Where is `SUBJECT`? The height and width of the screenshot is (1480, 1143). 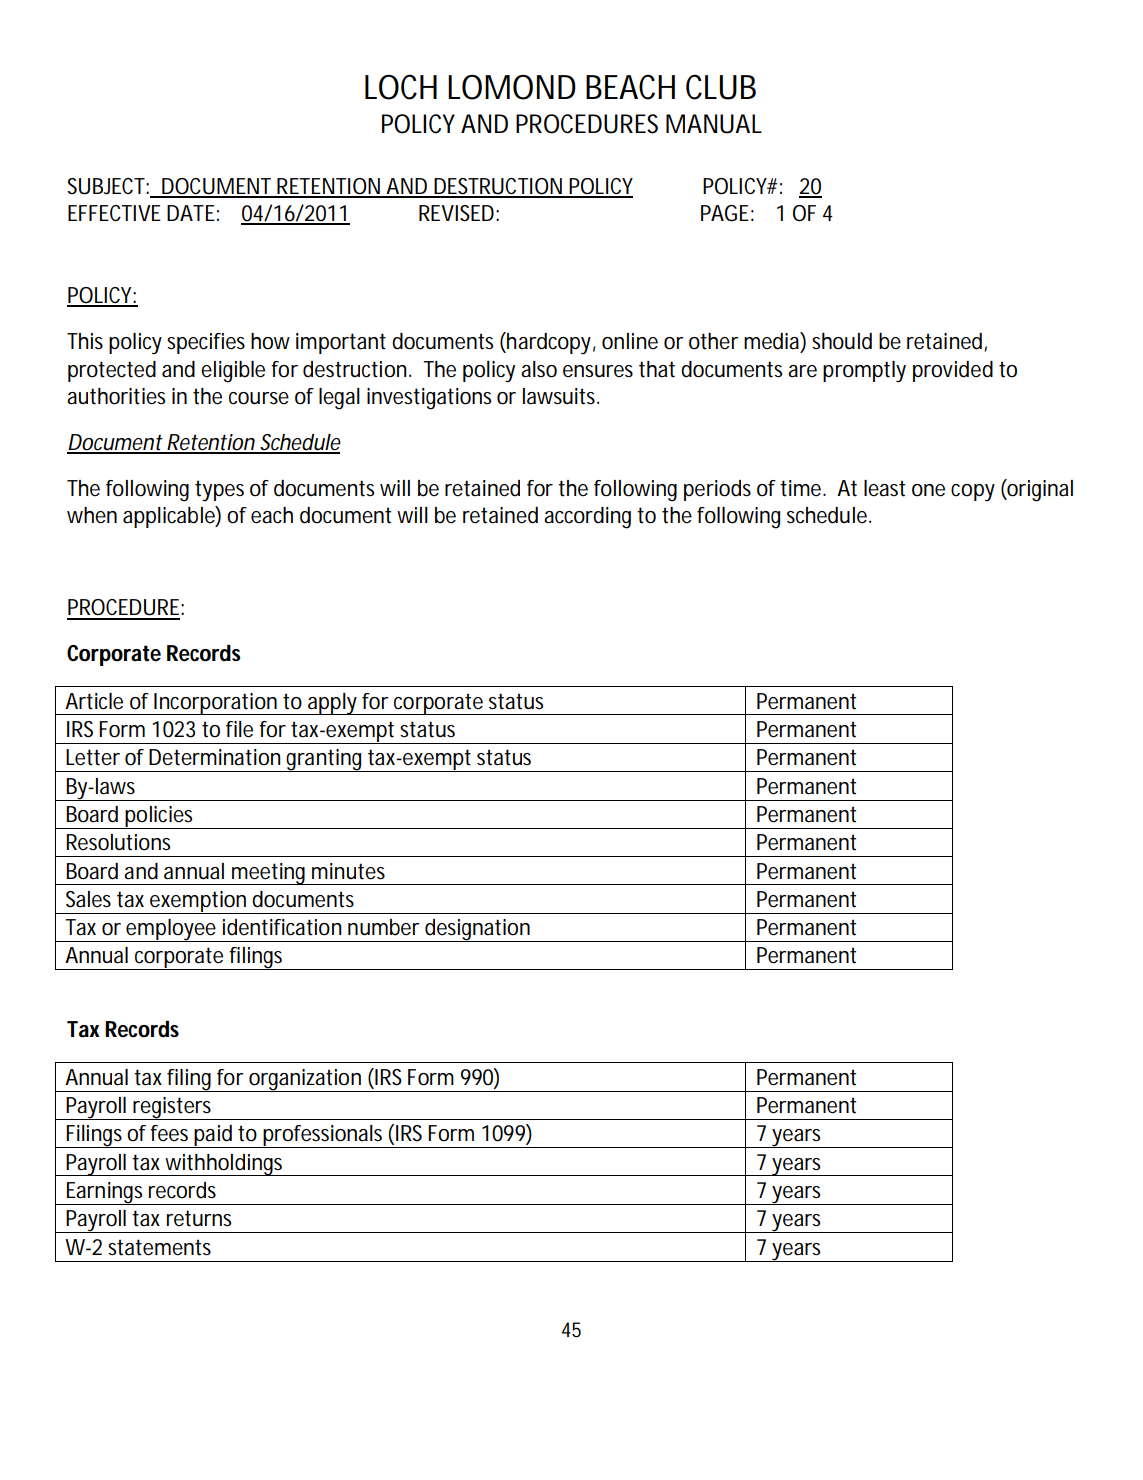
SUBJECT is located at coordinates (106, 186).
